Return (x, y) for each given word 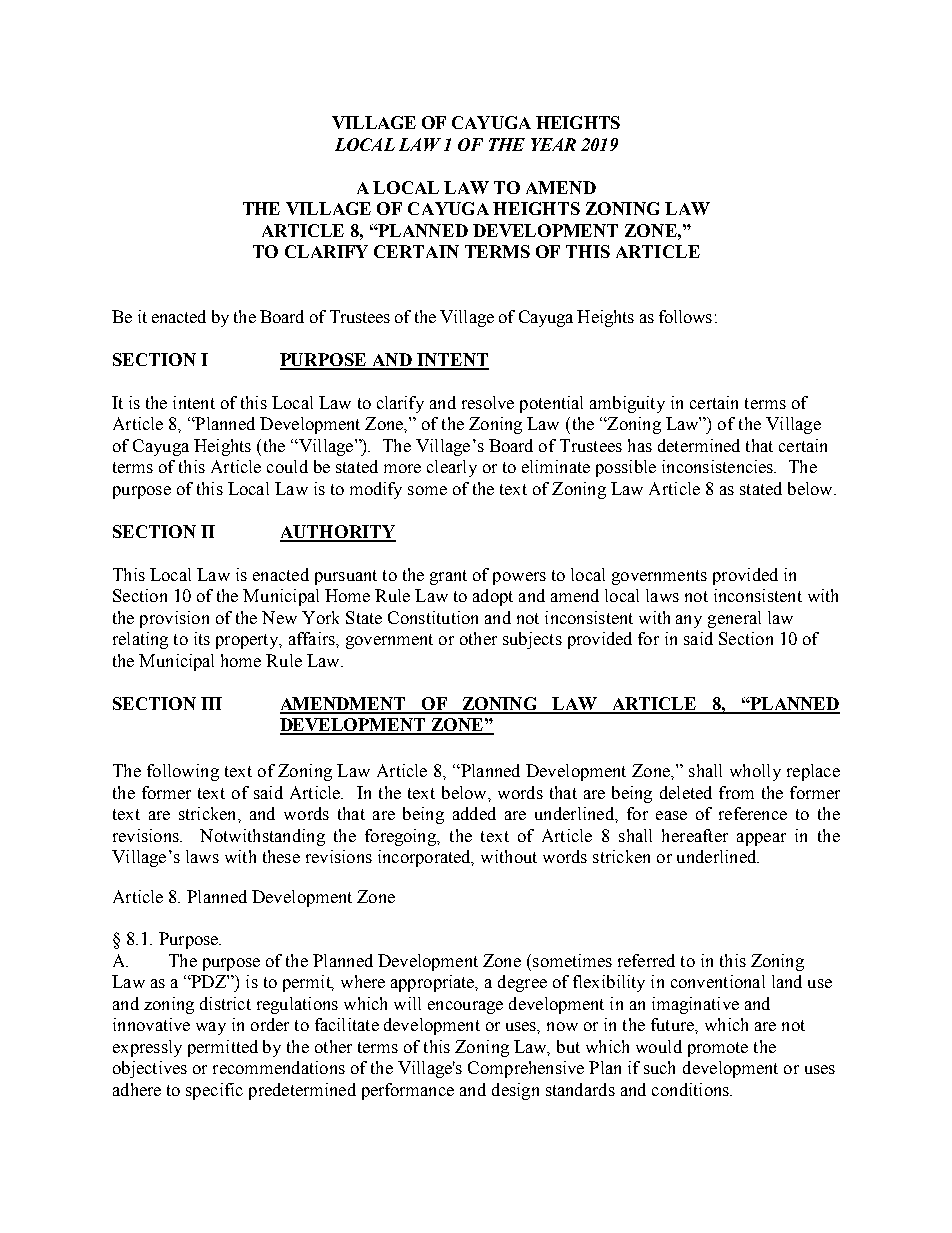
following (183, 772)
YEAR (553, 144)
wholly (755, 772)
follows (685, 316)
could (287, 466)
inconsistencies (719, 466)
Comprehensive (526, 1069)
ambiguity (627, 404)
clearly (452, 468)
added (474, 813)
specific (214, 1091)
